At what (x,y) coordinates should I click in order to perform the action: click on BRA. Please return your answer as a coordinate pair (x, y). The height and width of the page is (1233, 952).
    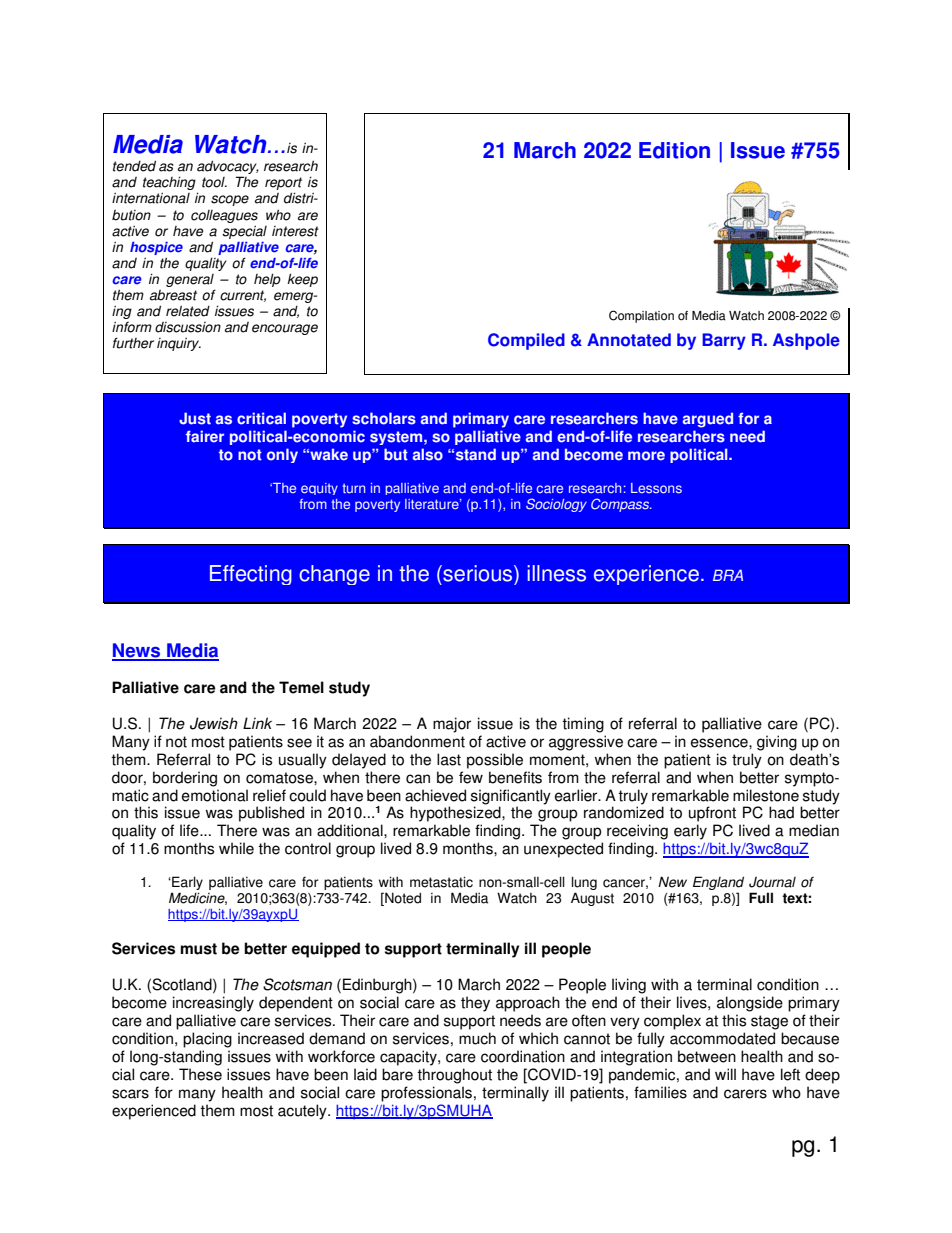
    Looking at the image, I should click on (728, 575).
